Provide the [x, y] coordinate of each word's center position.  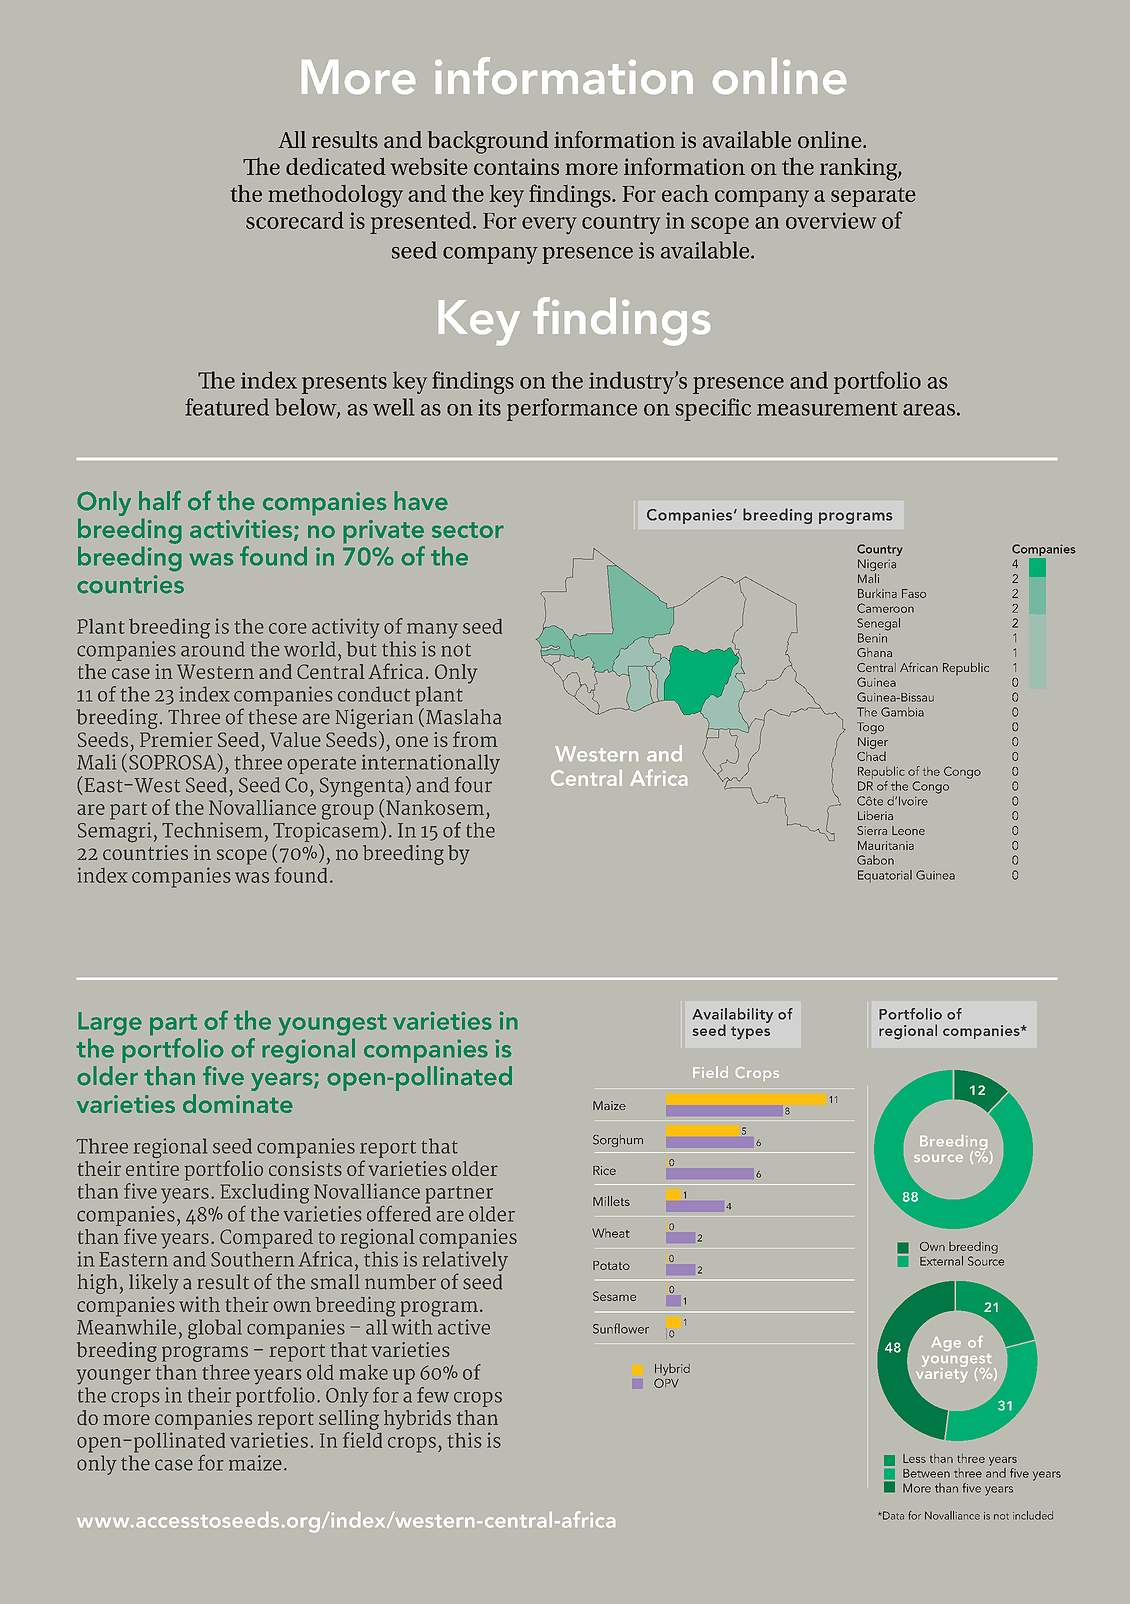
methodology [335, 196]
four [473, 784]
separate [873, 197]
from [475, 739]
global [215, 1329]
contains [516, 166]
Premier [176, 739]
